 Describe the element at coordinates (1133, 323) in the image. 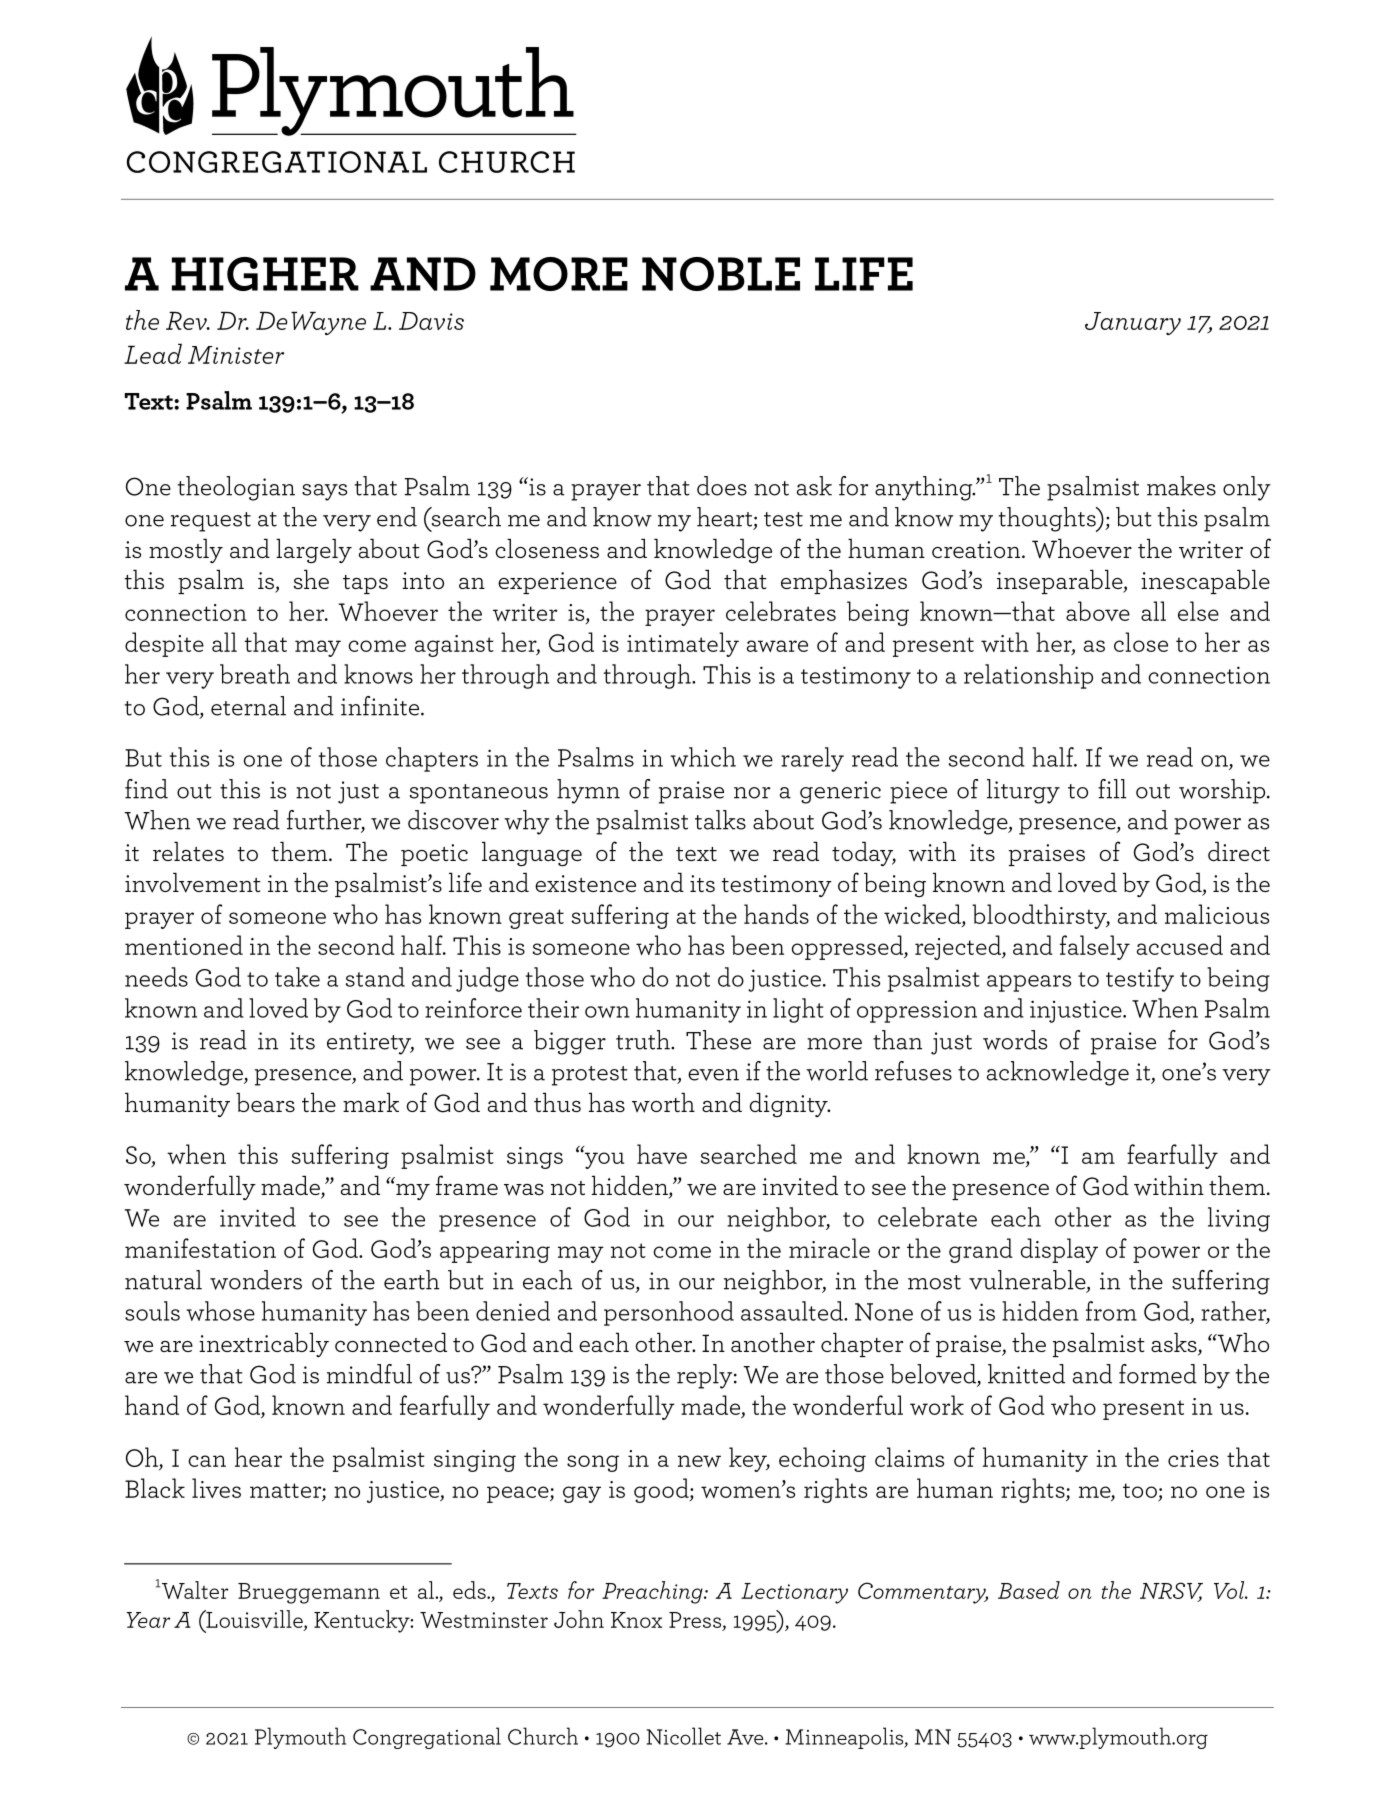

I see `January` at that location.
